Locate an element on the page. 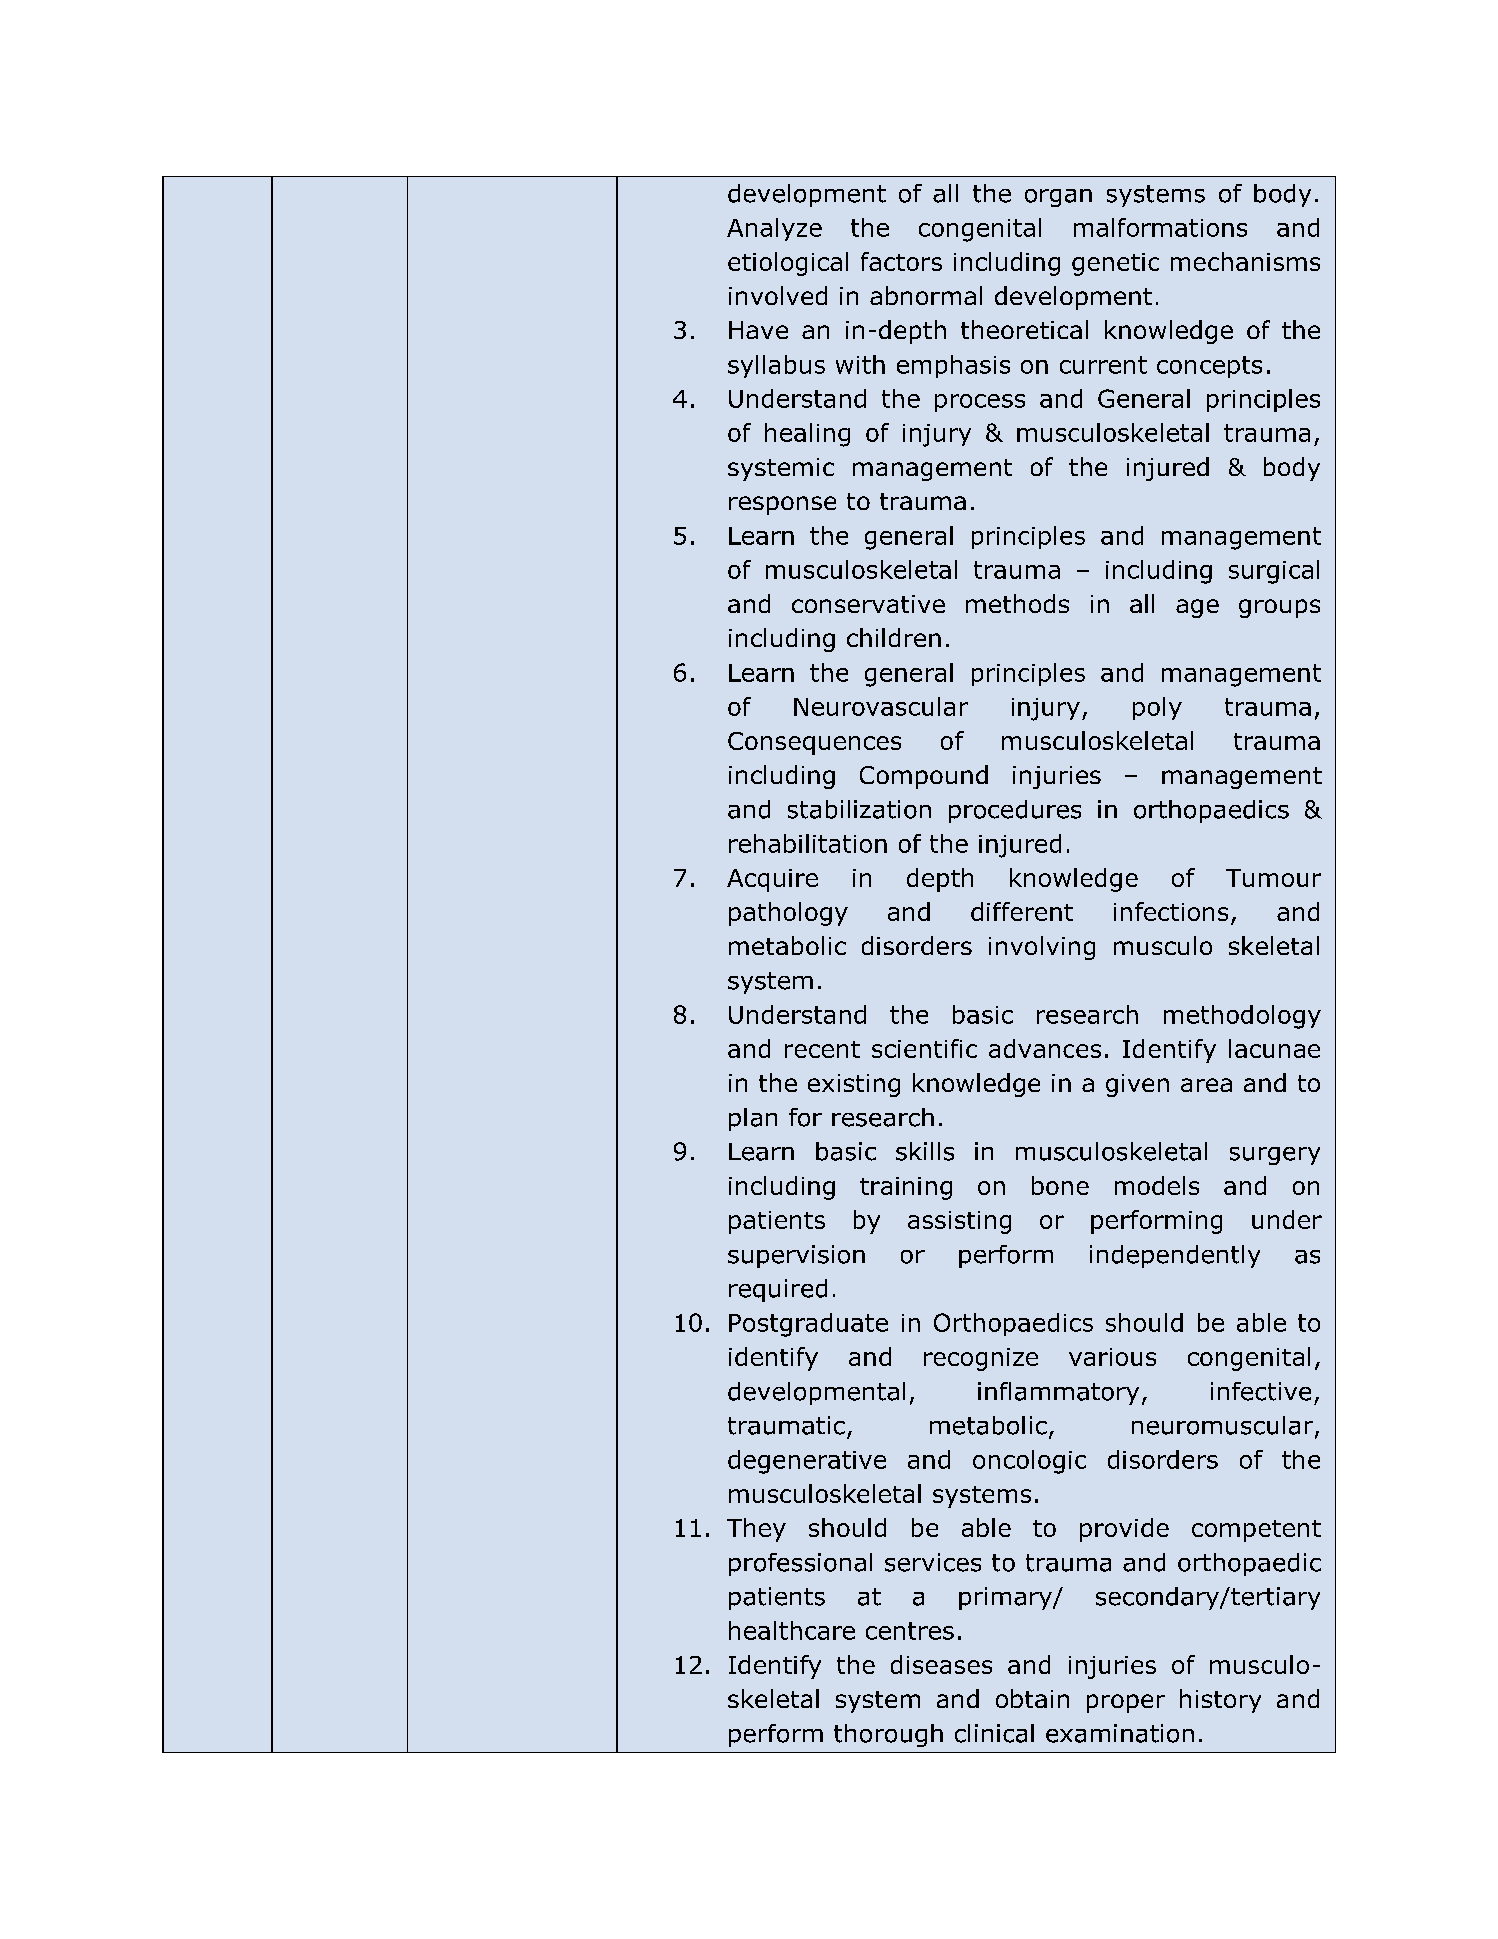  surgical is located at coordinates (1274, 572).
